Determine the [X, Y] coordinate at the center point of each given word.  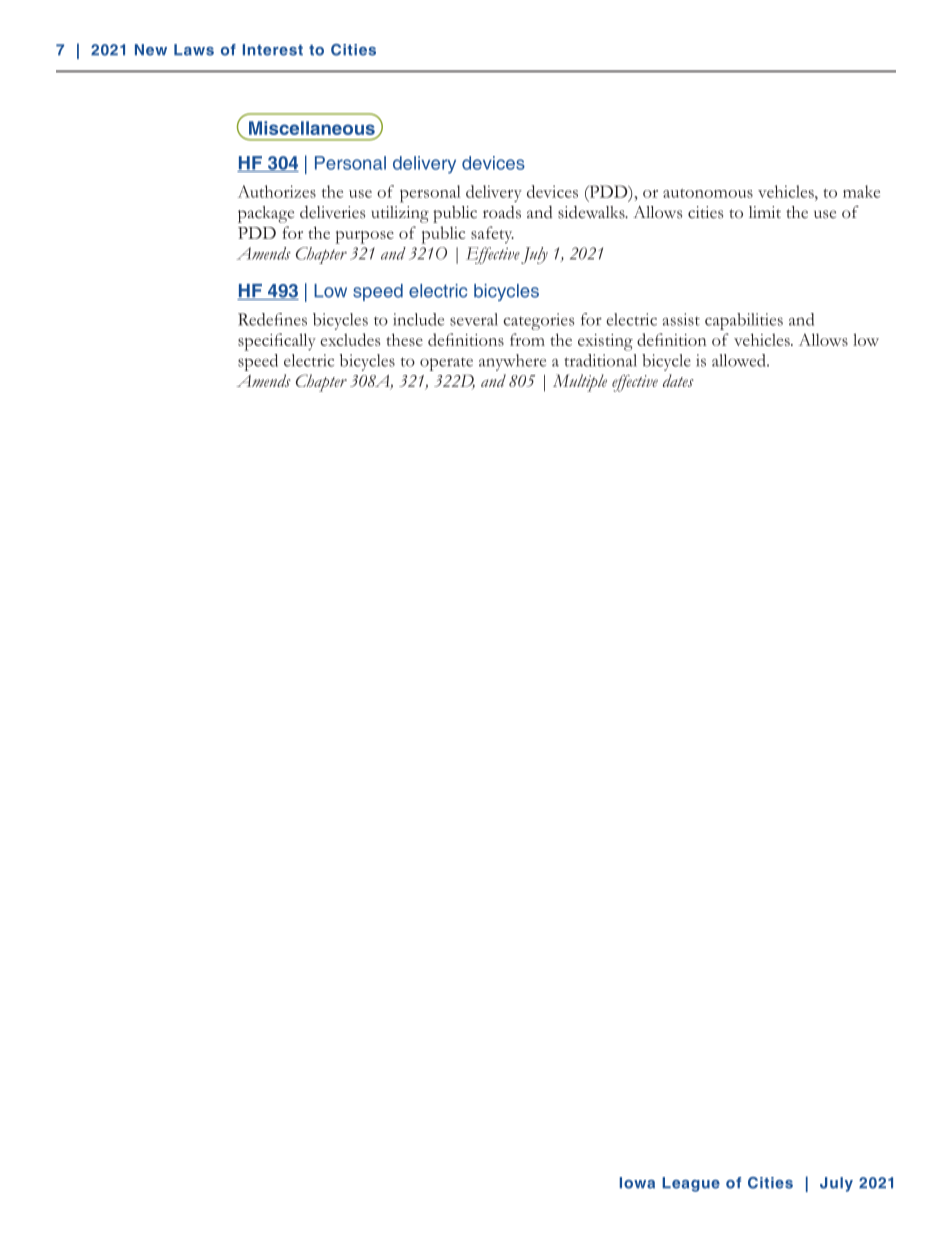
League [691, 1184]
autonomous [708, 193]
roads [502, 212]
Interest [273, 50]
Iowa [637, 1183]
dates [678, 380]
